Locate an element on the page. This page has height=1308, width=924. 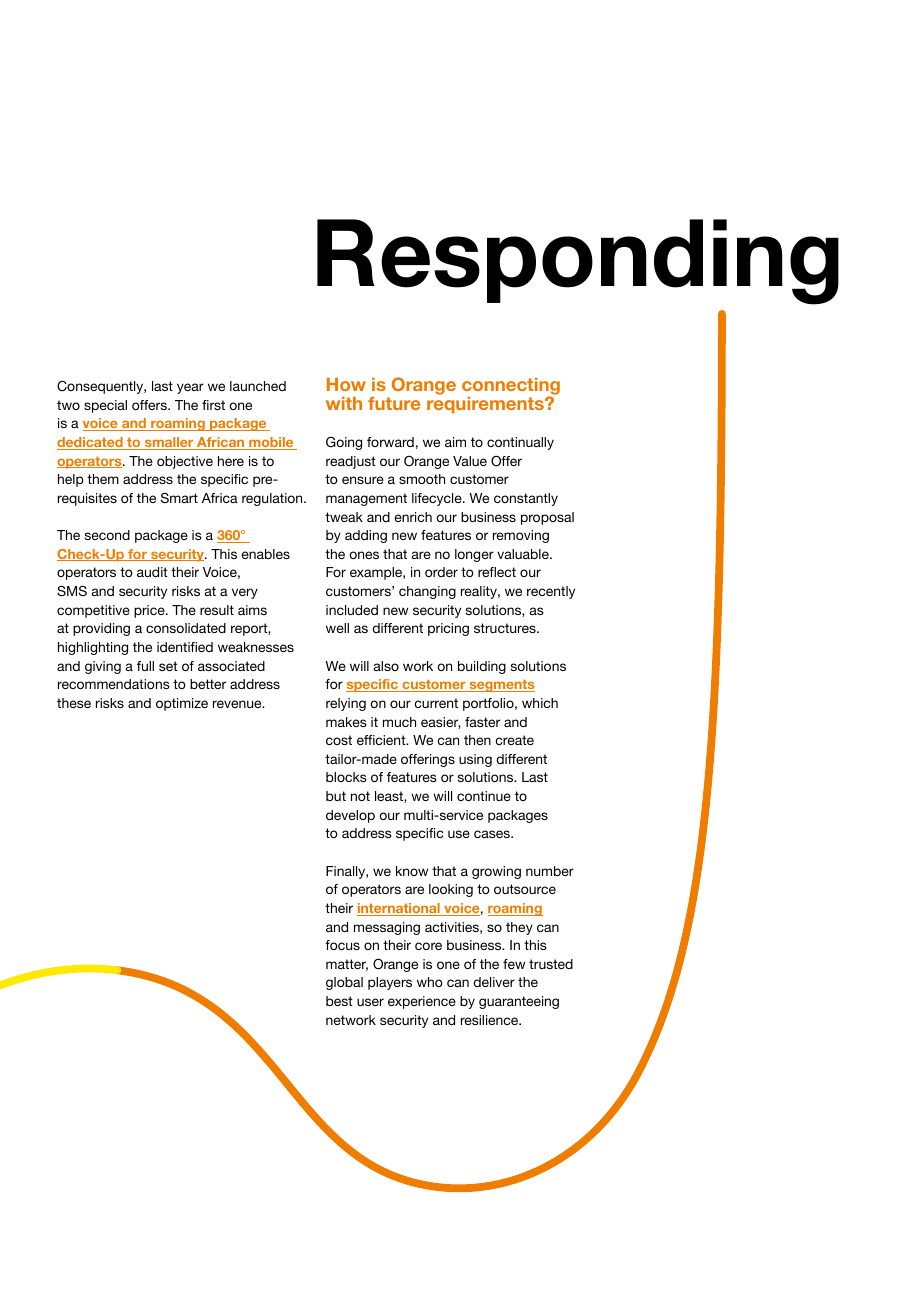
year is located at coordinates (190, 388).
